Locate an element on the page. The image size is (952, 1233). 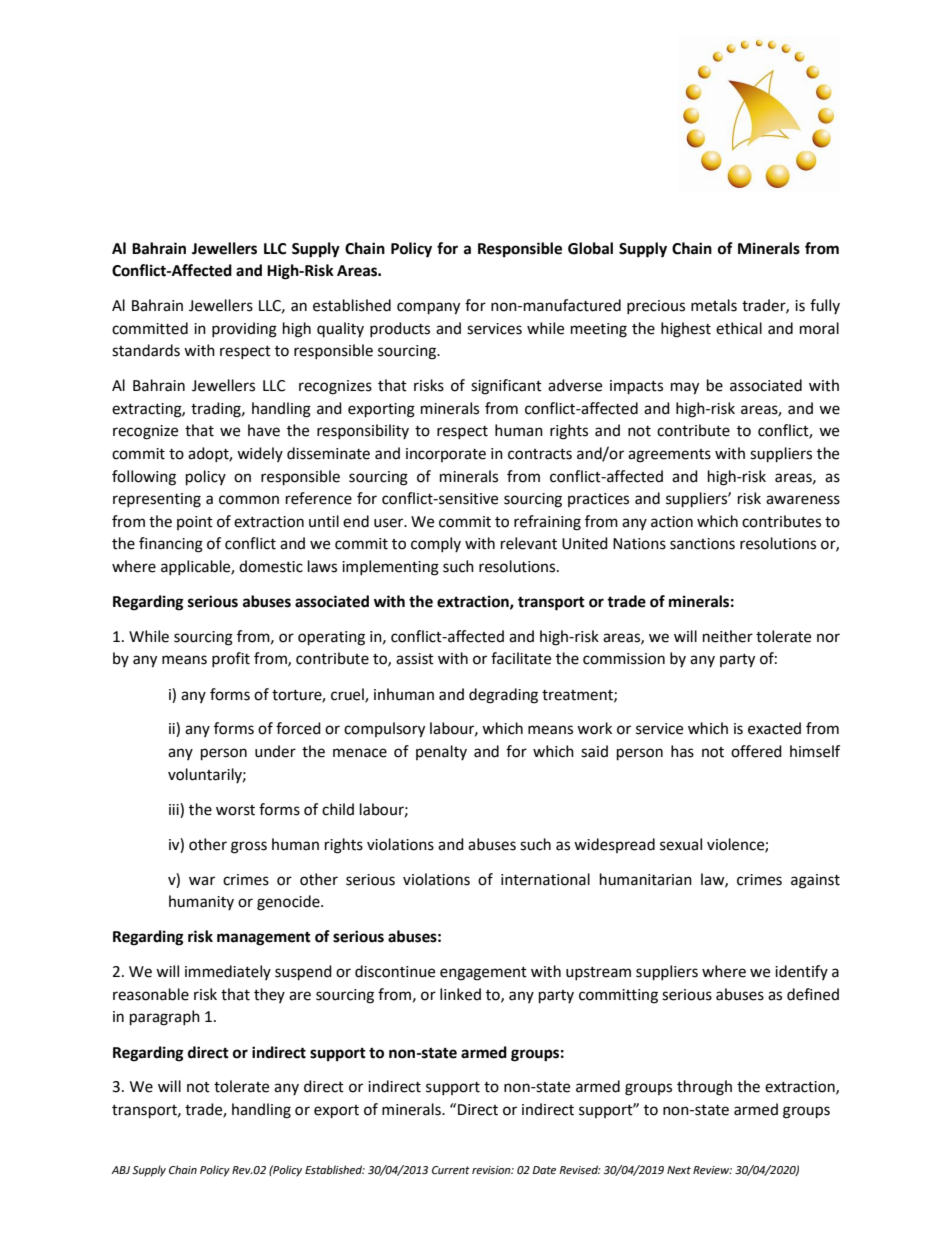
paragraph is located at coordinates (165, 1018).
